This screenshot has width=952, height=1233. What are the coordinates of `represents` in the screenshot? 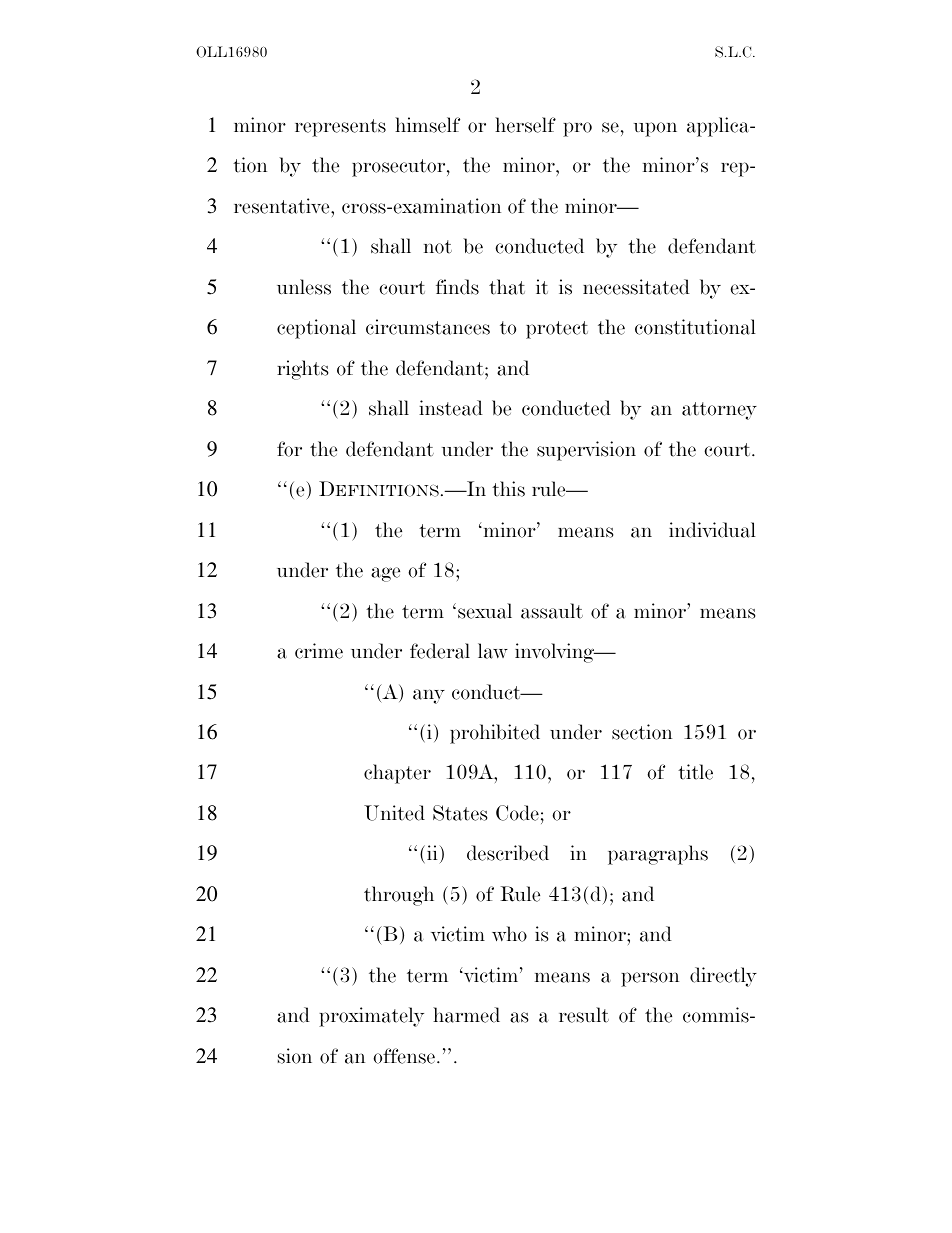 It's located at (340, 128).
